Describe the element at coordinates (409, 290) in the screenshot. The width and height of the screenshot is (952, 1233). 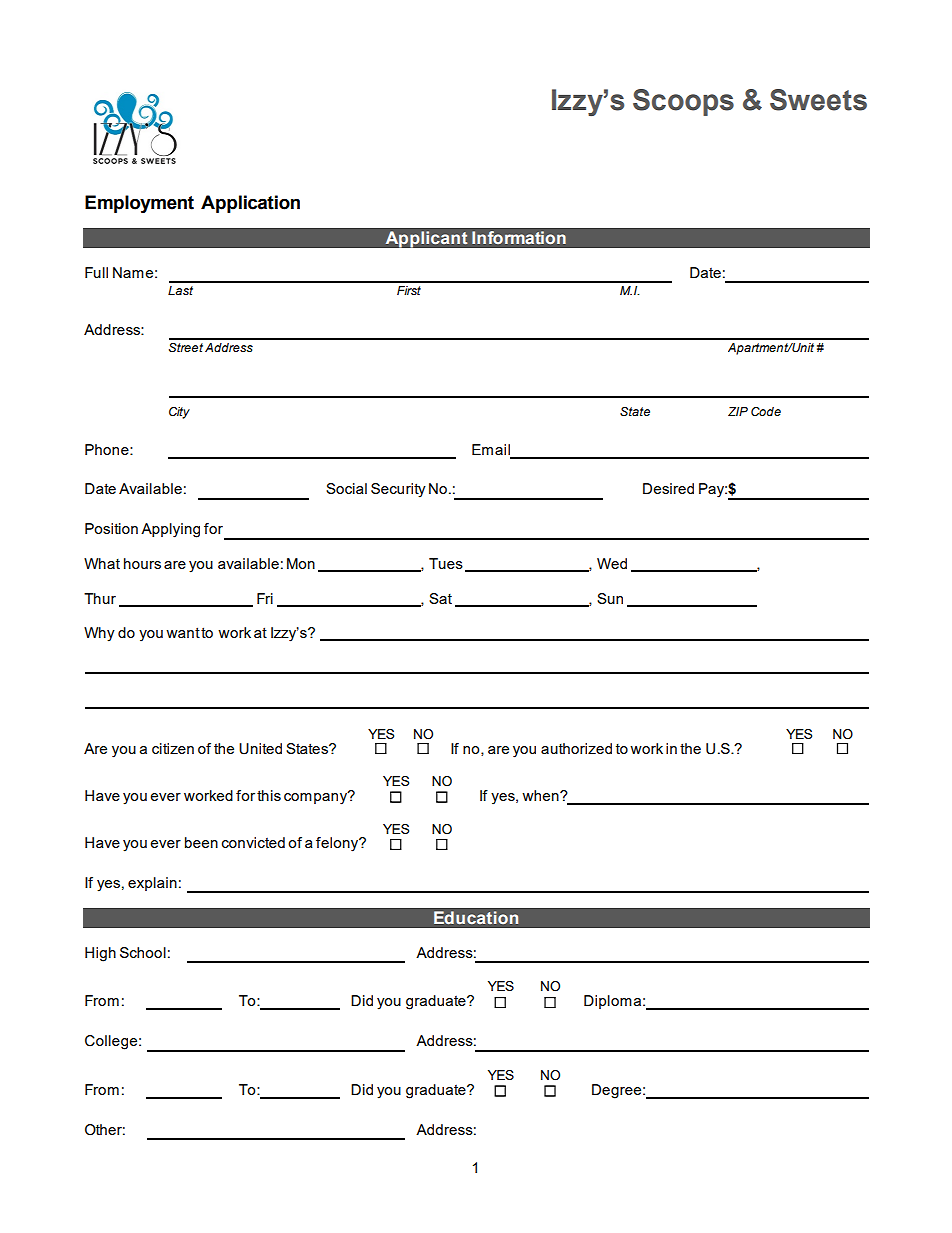
I see `First` at that location.
